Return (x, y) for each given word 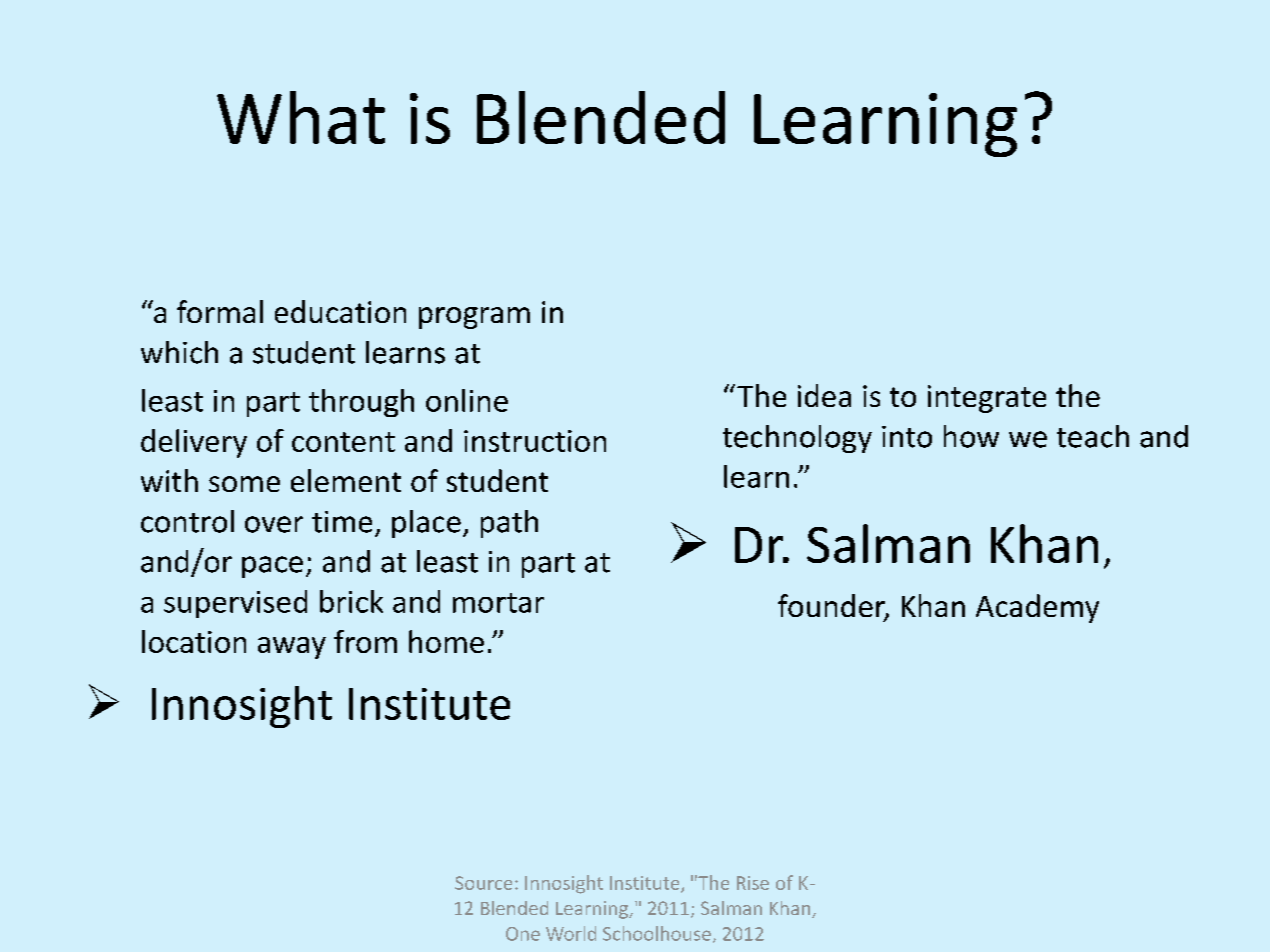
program (474, 318)
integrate (987, 399)
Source (483, 883)
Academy (1037, 608)
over (274, 524)
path (509, 524)
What (301, 117)
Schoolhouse (657, 933)
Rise (753, 883)
